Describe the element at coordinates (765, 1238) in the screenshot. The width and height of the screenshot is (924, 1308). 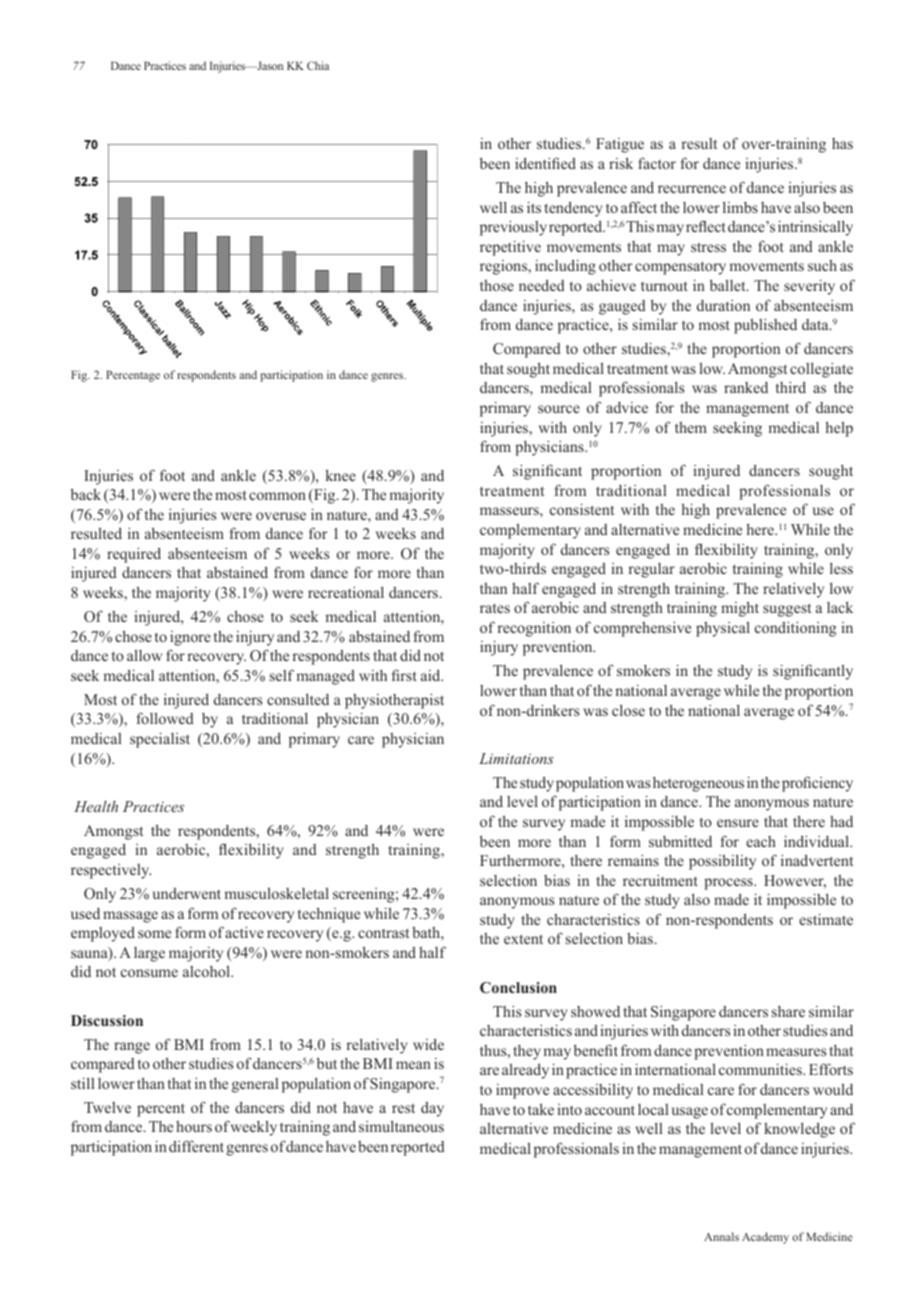
I see `Academy` at that location.
